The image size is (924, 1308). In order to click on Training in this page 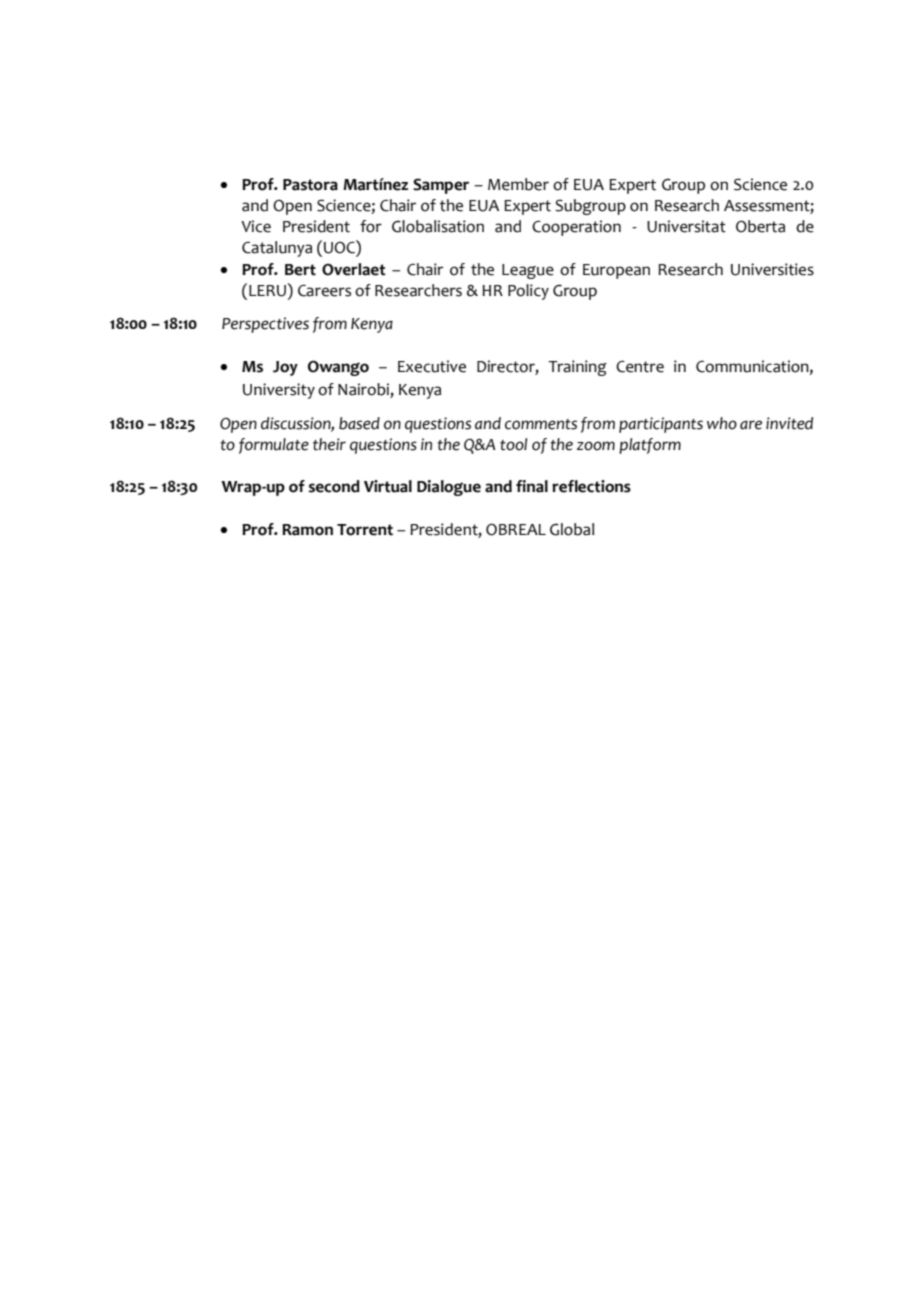, I will do `click(577, 368)`.
